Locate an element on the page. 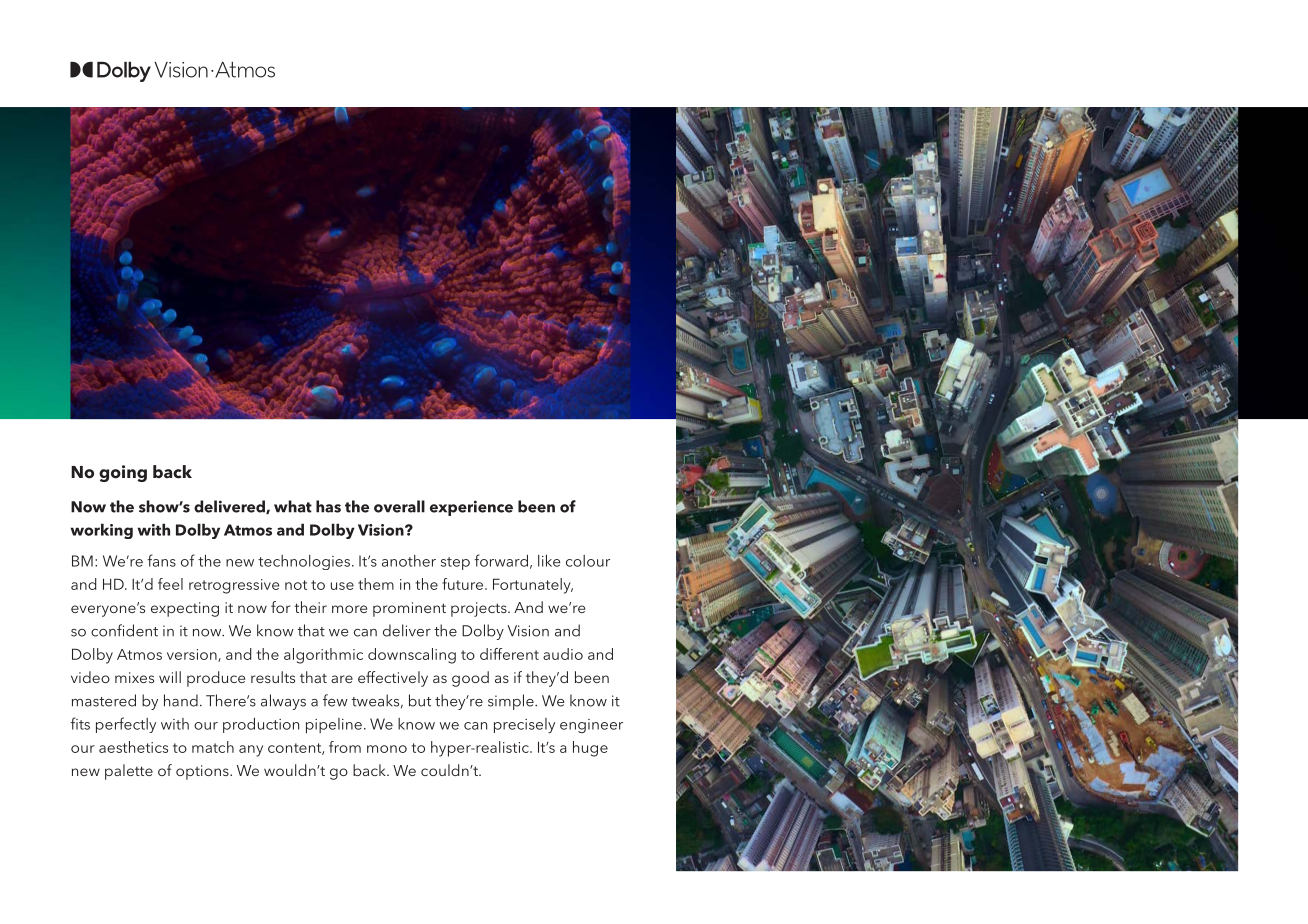 The width and height of the image is (1308, 924). experience is located at coordinates (471, 508).
